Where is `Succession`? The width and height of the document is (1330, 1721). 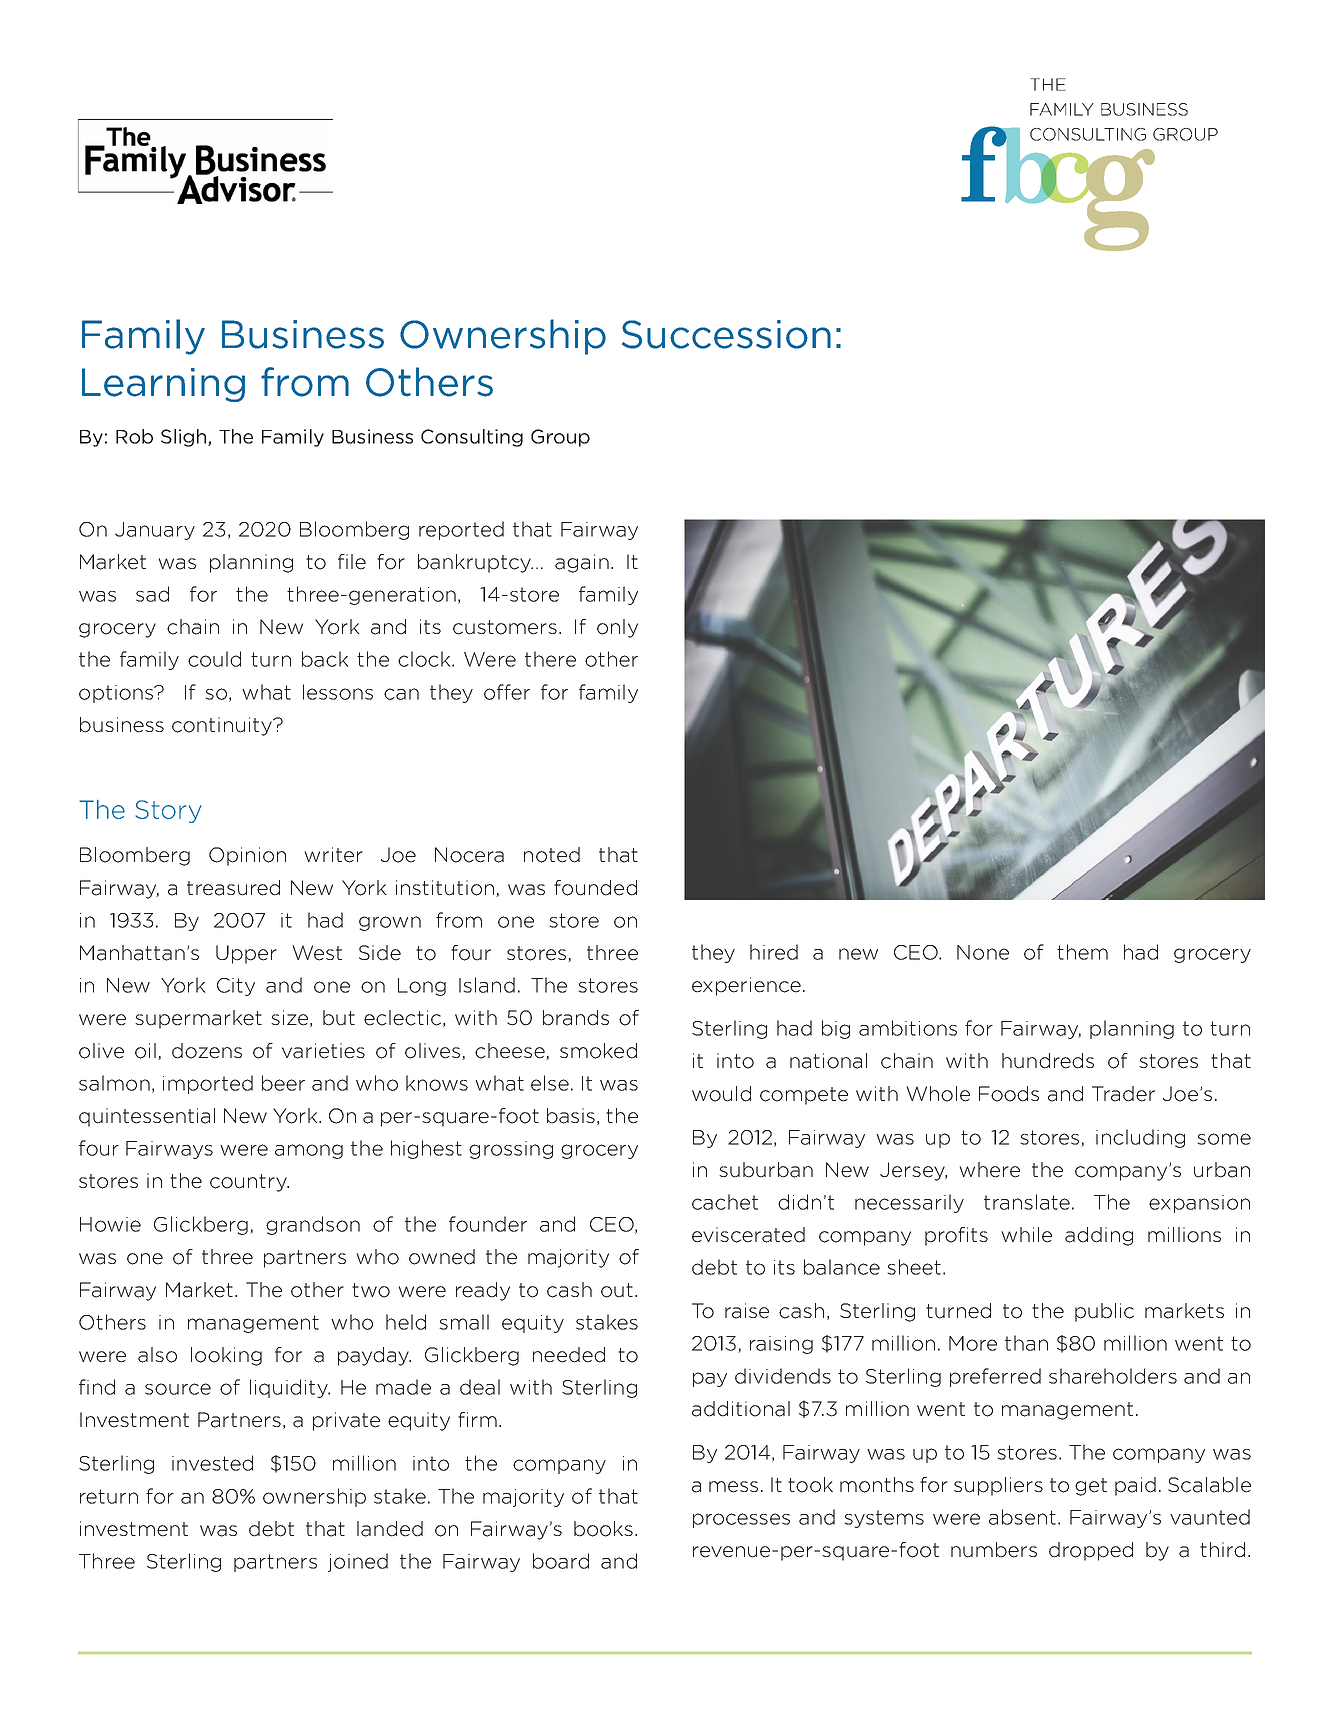 Succession is located at coordinates (726, 334).
